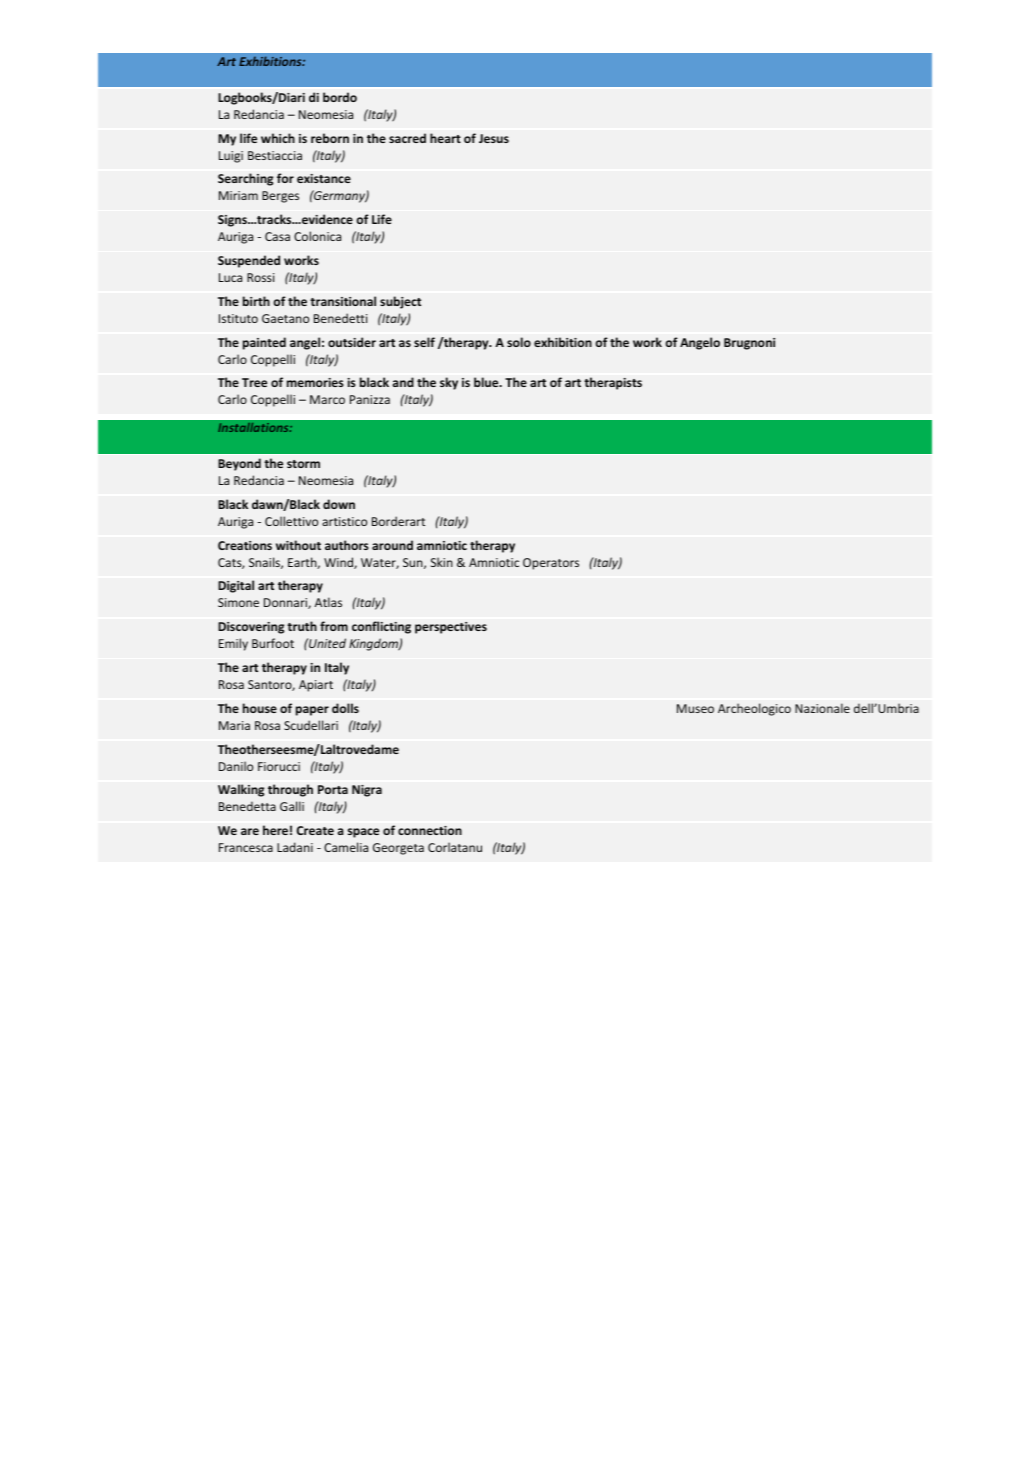 This screenshot has height=1460, width=1032. I want to click on connection, so click(430, 830).
